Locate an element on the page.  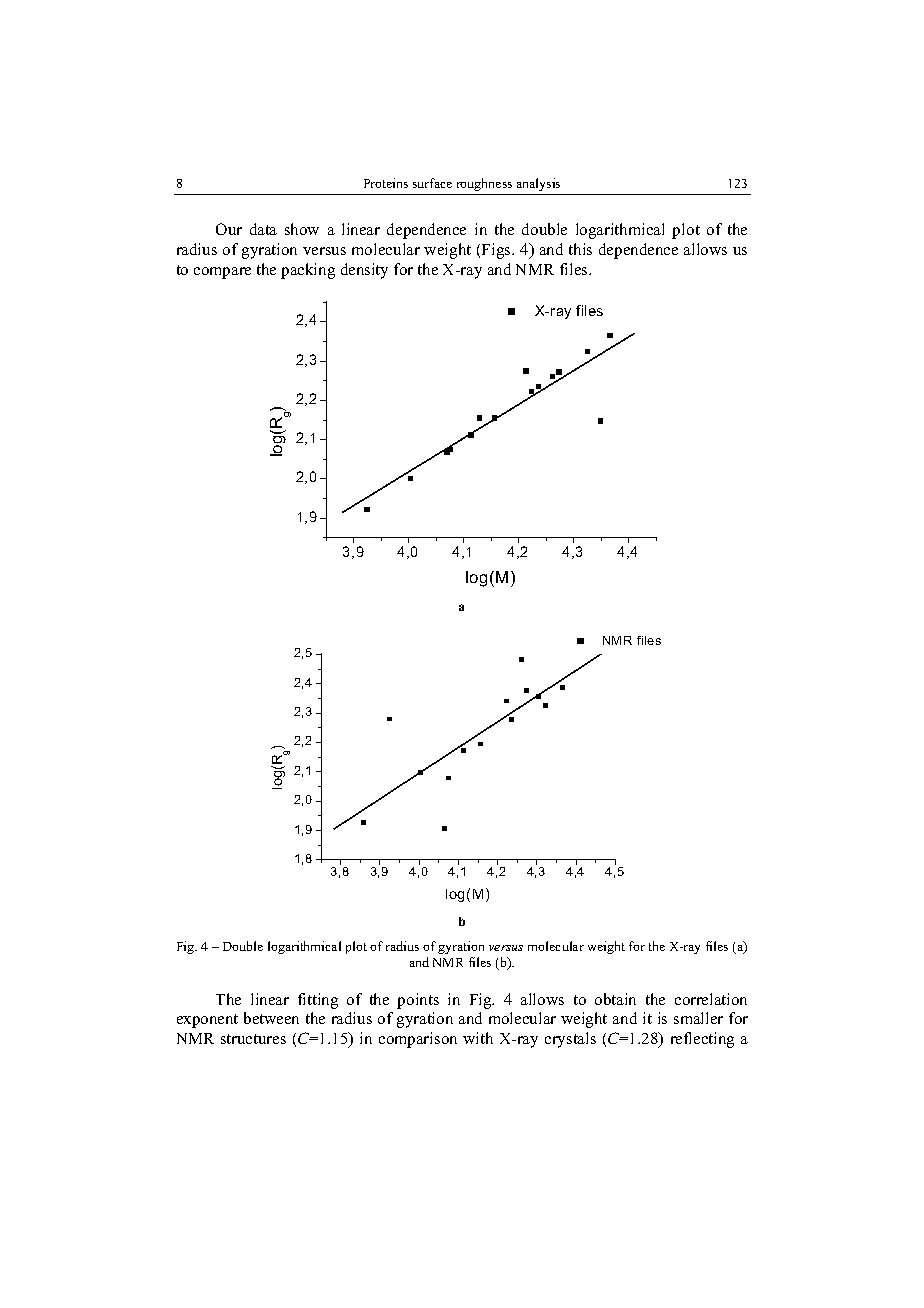
between is located at coordinates (271, 1018).
